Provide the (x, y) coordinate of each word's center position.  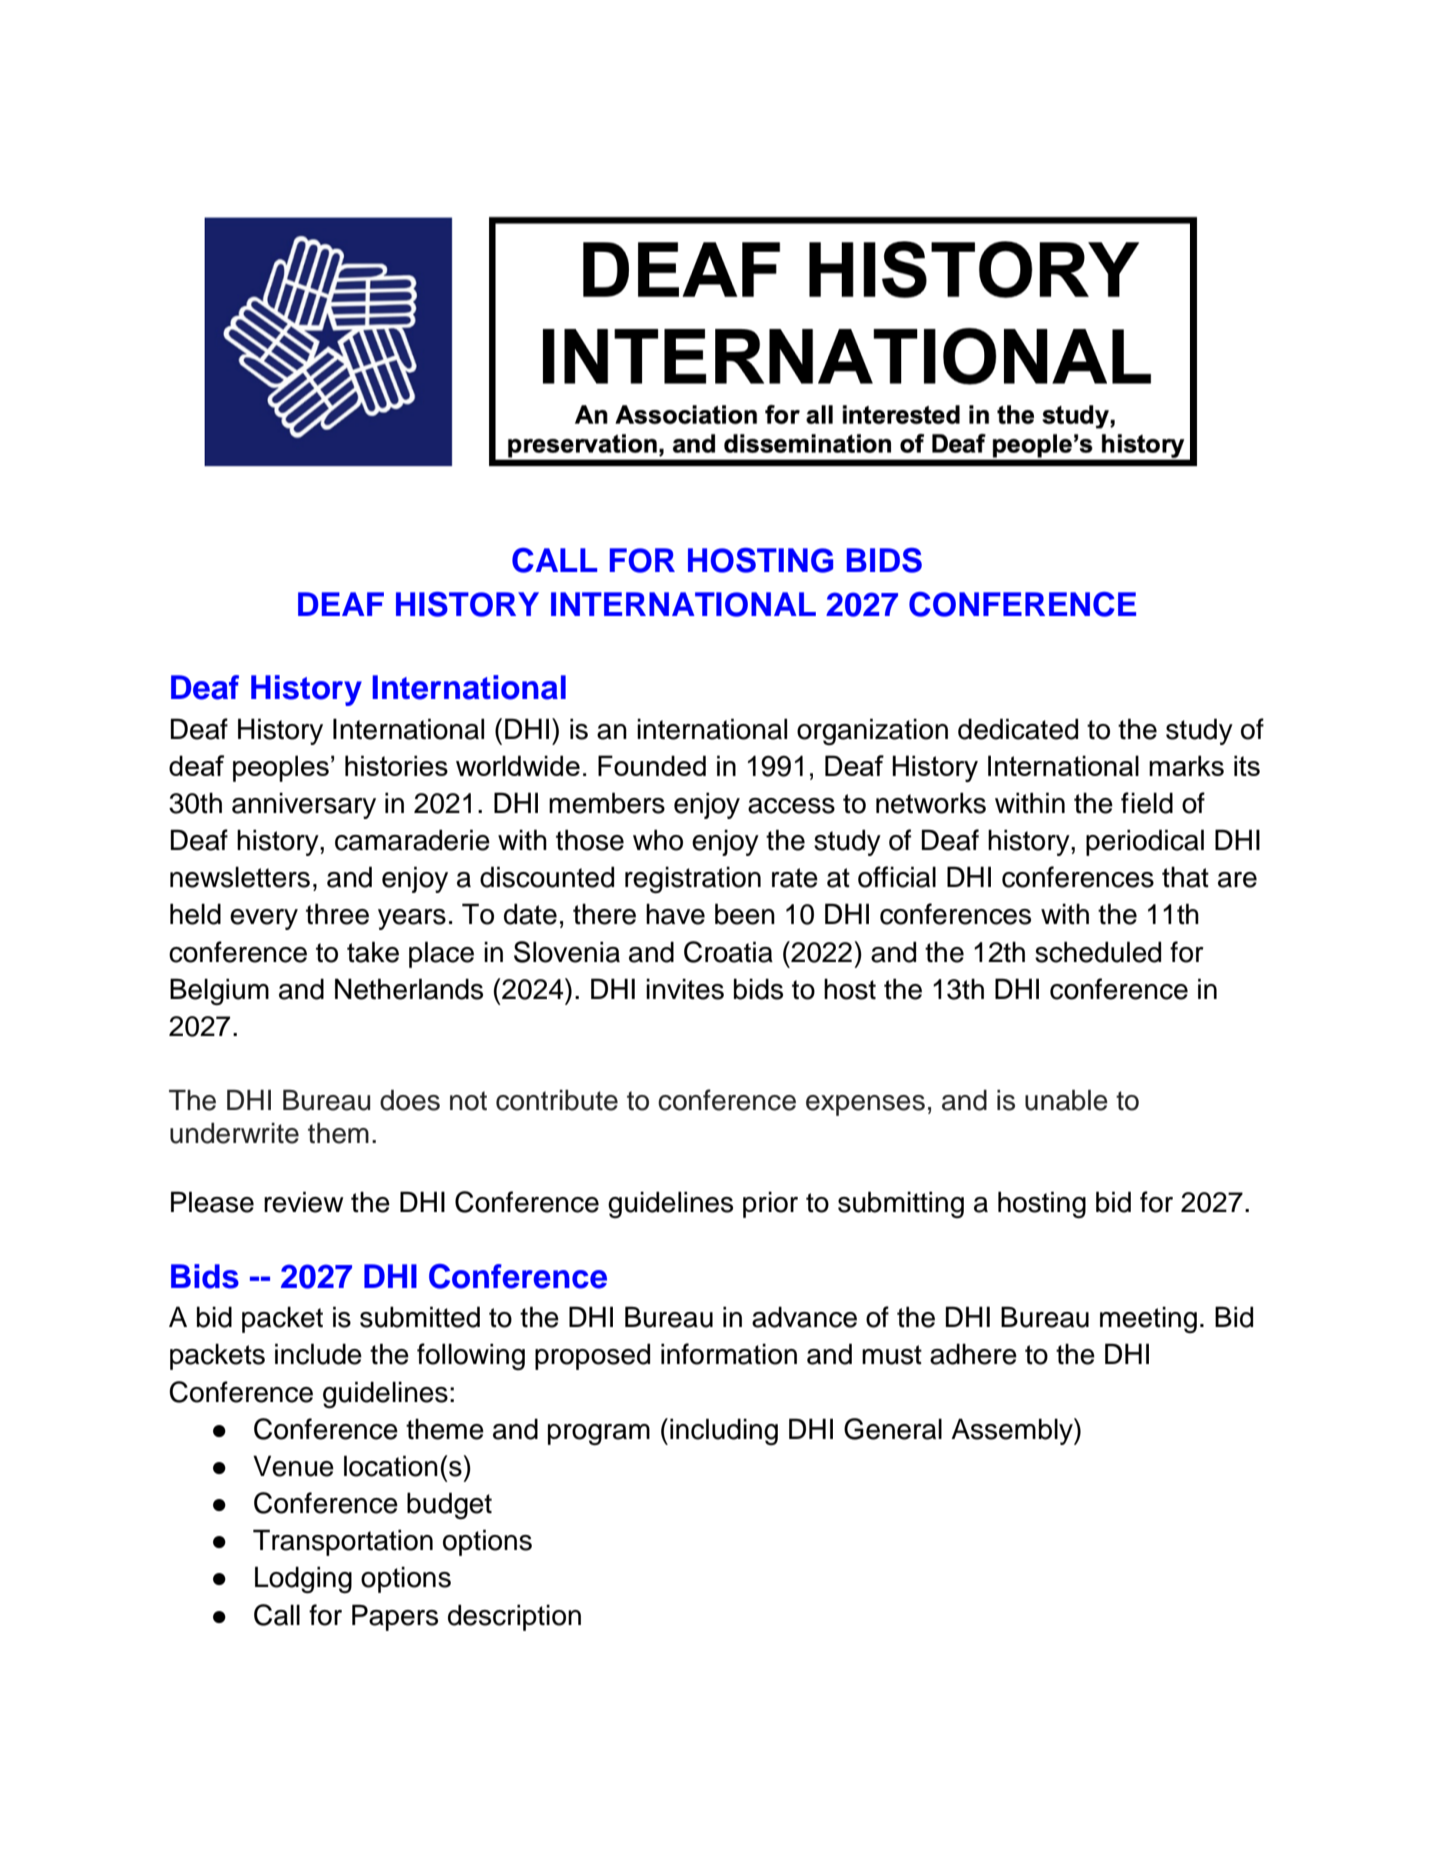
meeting (1148, 1319)
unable (1066, 1100)
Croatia (728, 952)
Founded (652, 765)
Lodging (303, 1580)
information (729, 1354)
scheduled (1098, 952)
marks (1186, 765)
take (373, 952)
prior (770, 1204)
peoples (281, 768)
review (303, 1202)
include (318, 1354)
